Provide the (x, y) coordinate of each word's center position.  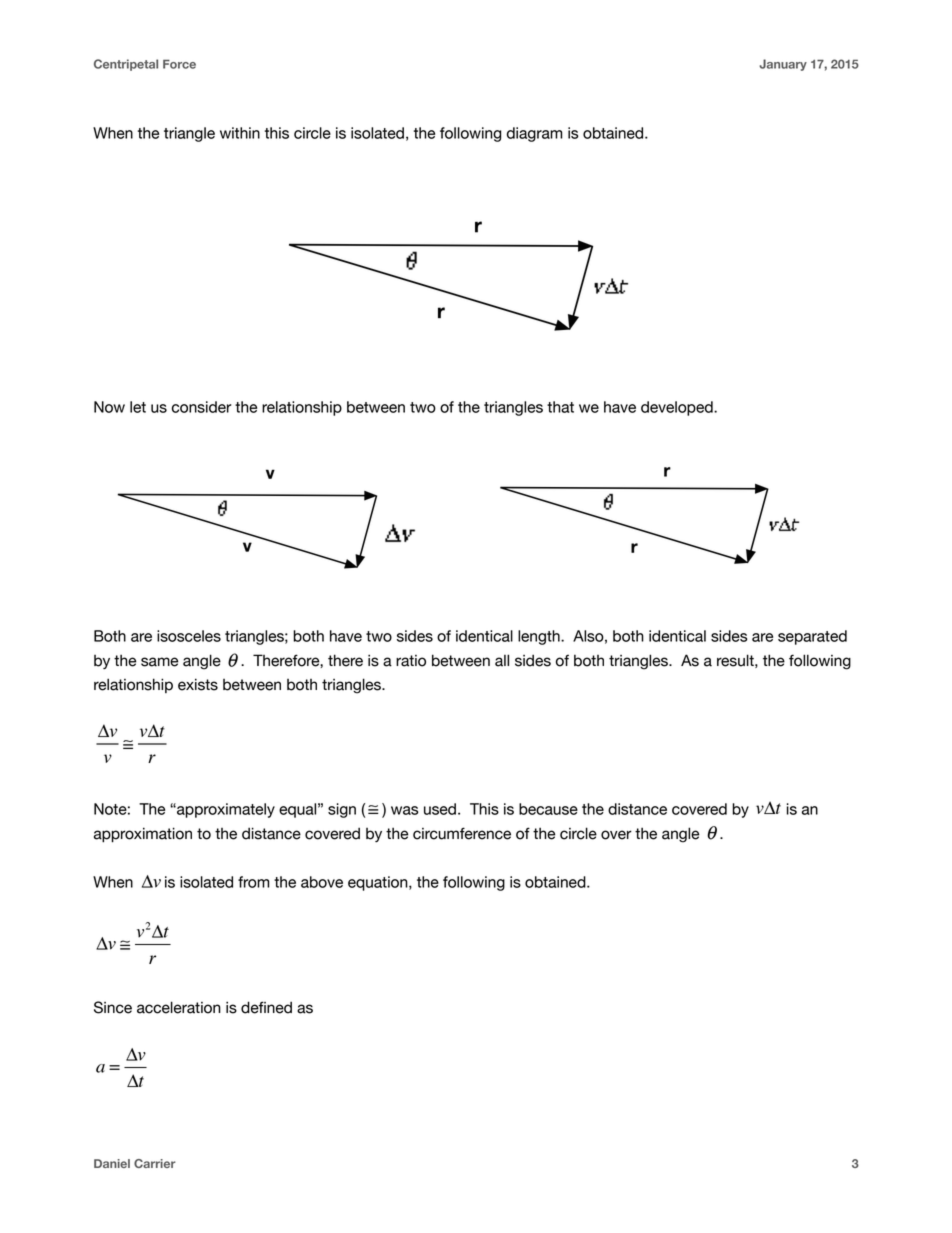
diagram (535, 134)
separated (812, 637)
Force (179, 64)
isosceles (189, 636)
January (783, 65)
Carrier (155, 1163)
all (502, 660)
